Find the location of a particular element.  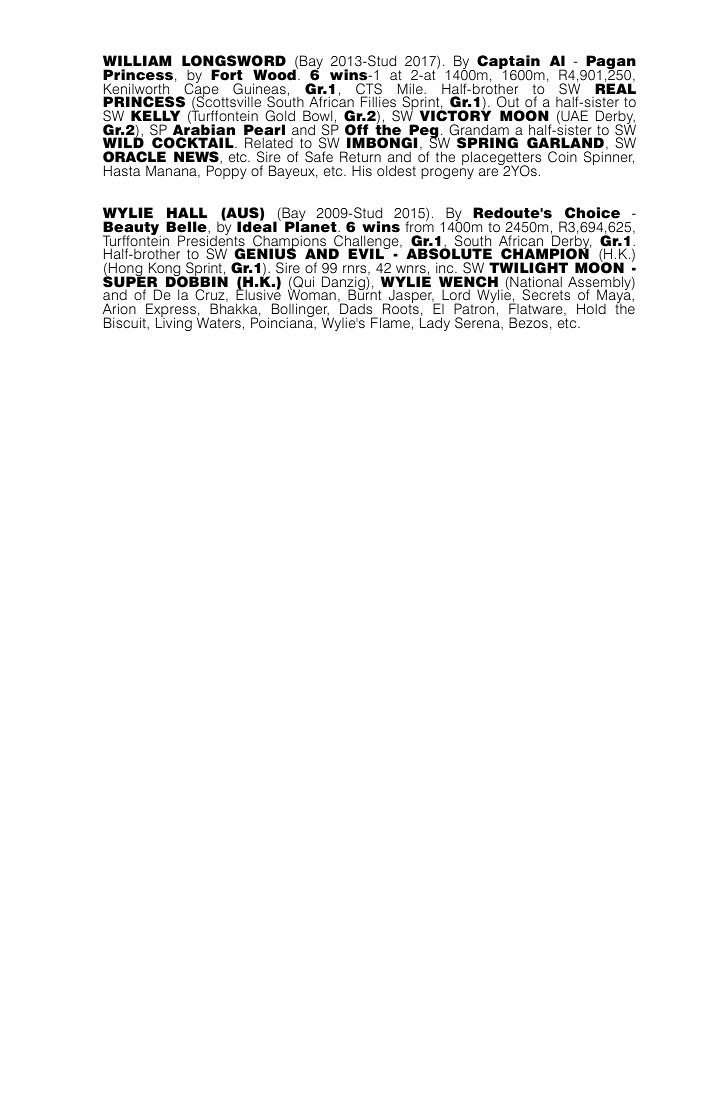

CTS is located at coordinates (369, 90).
